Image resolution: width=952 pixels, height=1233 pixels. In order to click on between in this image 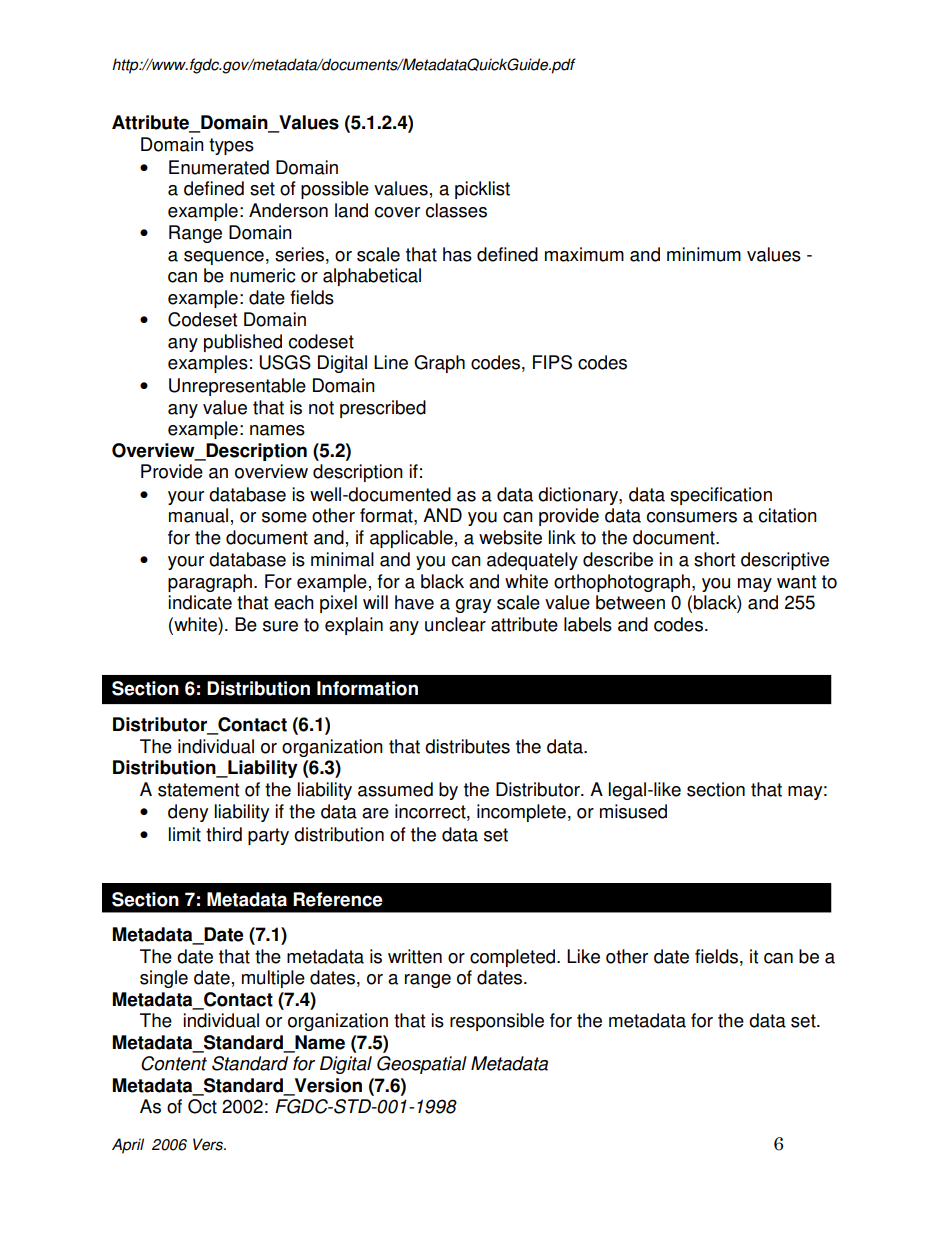, I will do `click(630, 602)`.
